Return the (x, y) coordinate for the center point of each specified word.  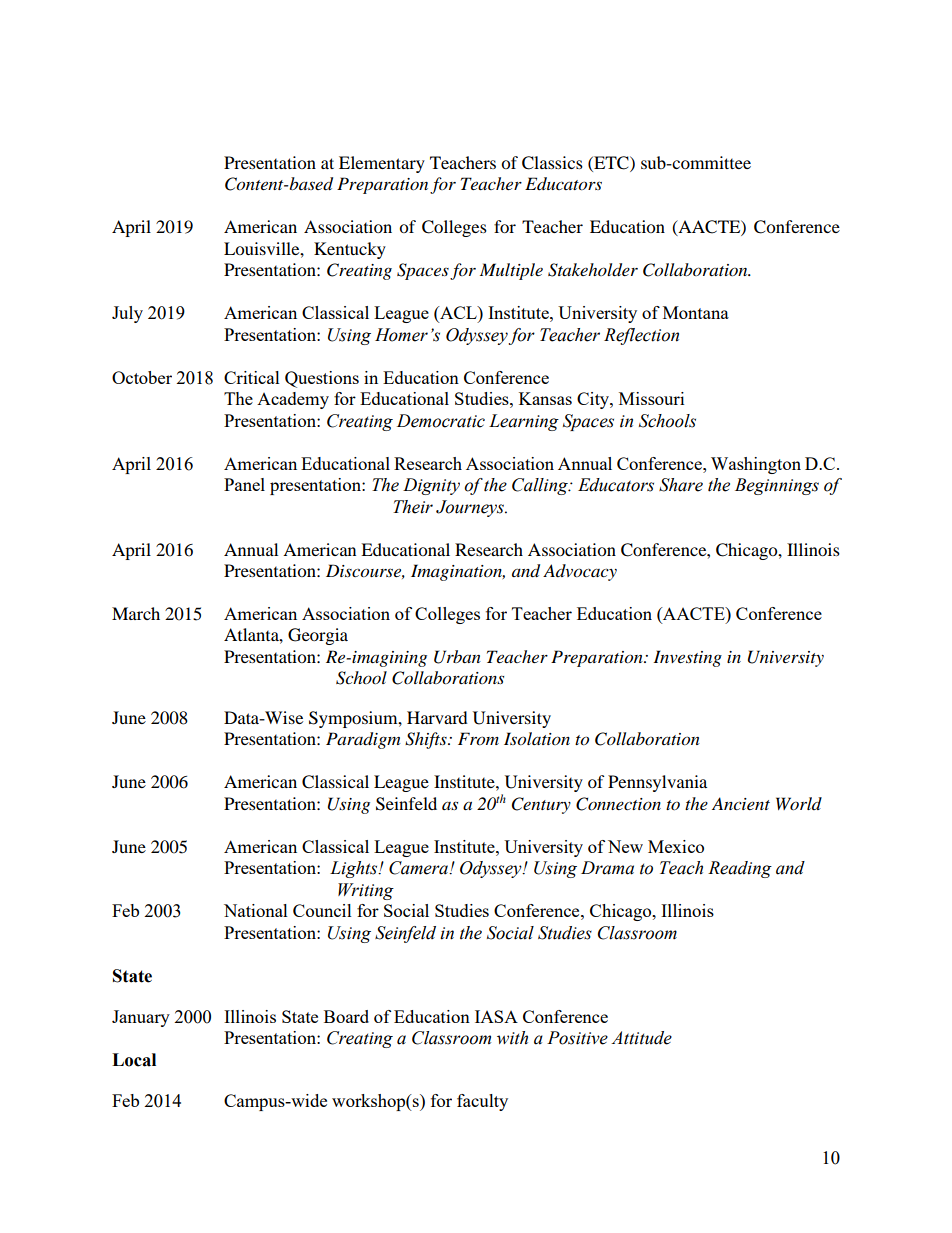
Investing (687, 658)
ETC (611, 163)
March (136, 613)
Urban (457, 657)
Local (134, 1060)
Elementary (382, 164)
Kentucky (350, 250)
